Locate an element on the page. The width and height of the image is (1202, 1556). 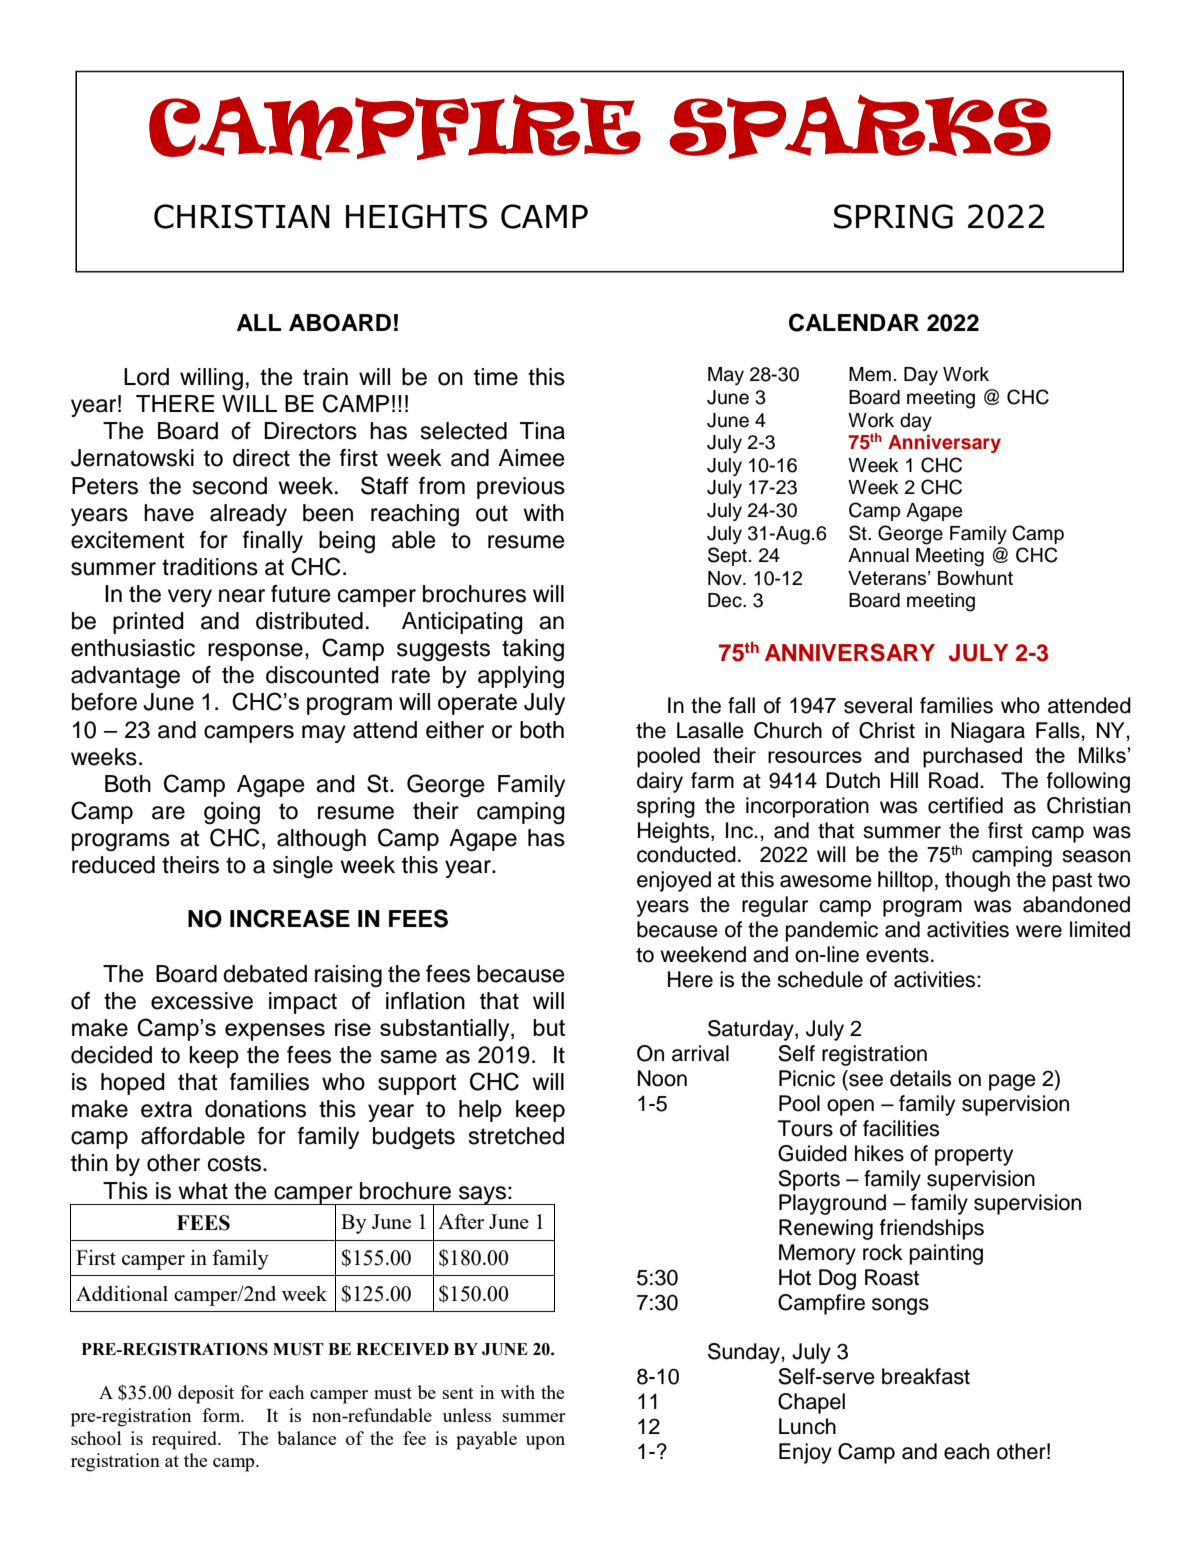
Nov is located at coordinates (726, 578).
